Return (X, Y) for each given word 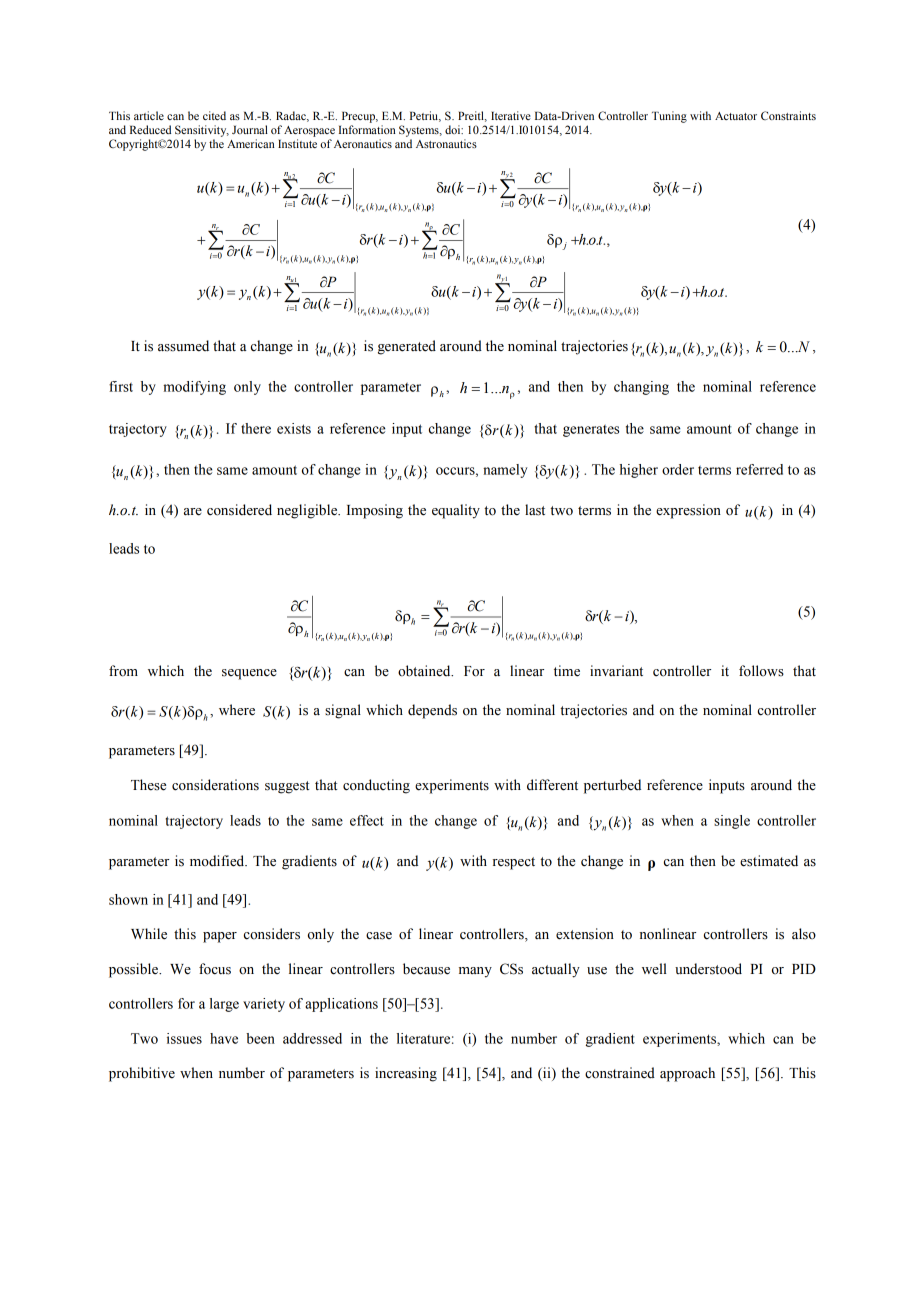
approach (687, 1074)
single (732, 822)
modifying (194, 388)
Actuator (736, 116)
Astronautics (446, 143)
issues (184, 1038)
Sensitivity (202, 131)
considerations (215, 785)
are (193, 512)
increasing (406, 1074)
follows (761, 671)
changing (641, 388)
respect (514, 863)
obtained (425, 671)
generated (407, 347)
